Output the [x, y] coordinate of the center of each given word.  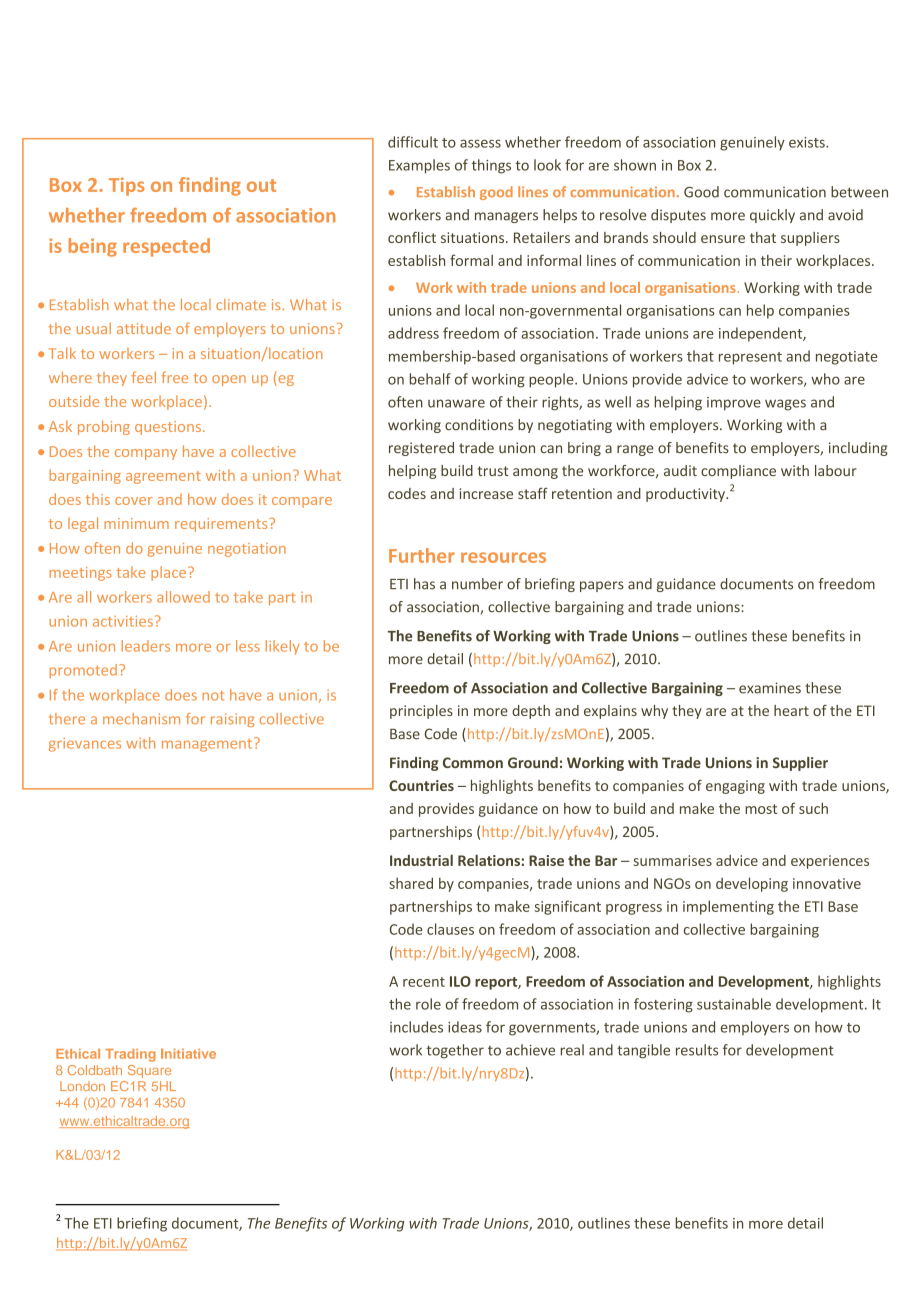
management [208, 744]
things [491, 166]
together [455, 1051]
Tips [126, 186]
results [697, 1050]
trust [493, 471]
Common [473, 762]
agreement [163, 477]
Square [149, 1071]
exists [808, 142]
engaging [735, 787]
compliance [738, 472]
